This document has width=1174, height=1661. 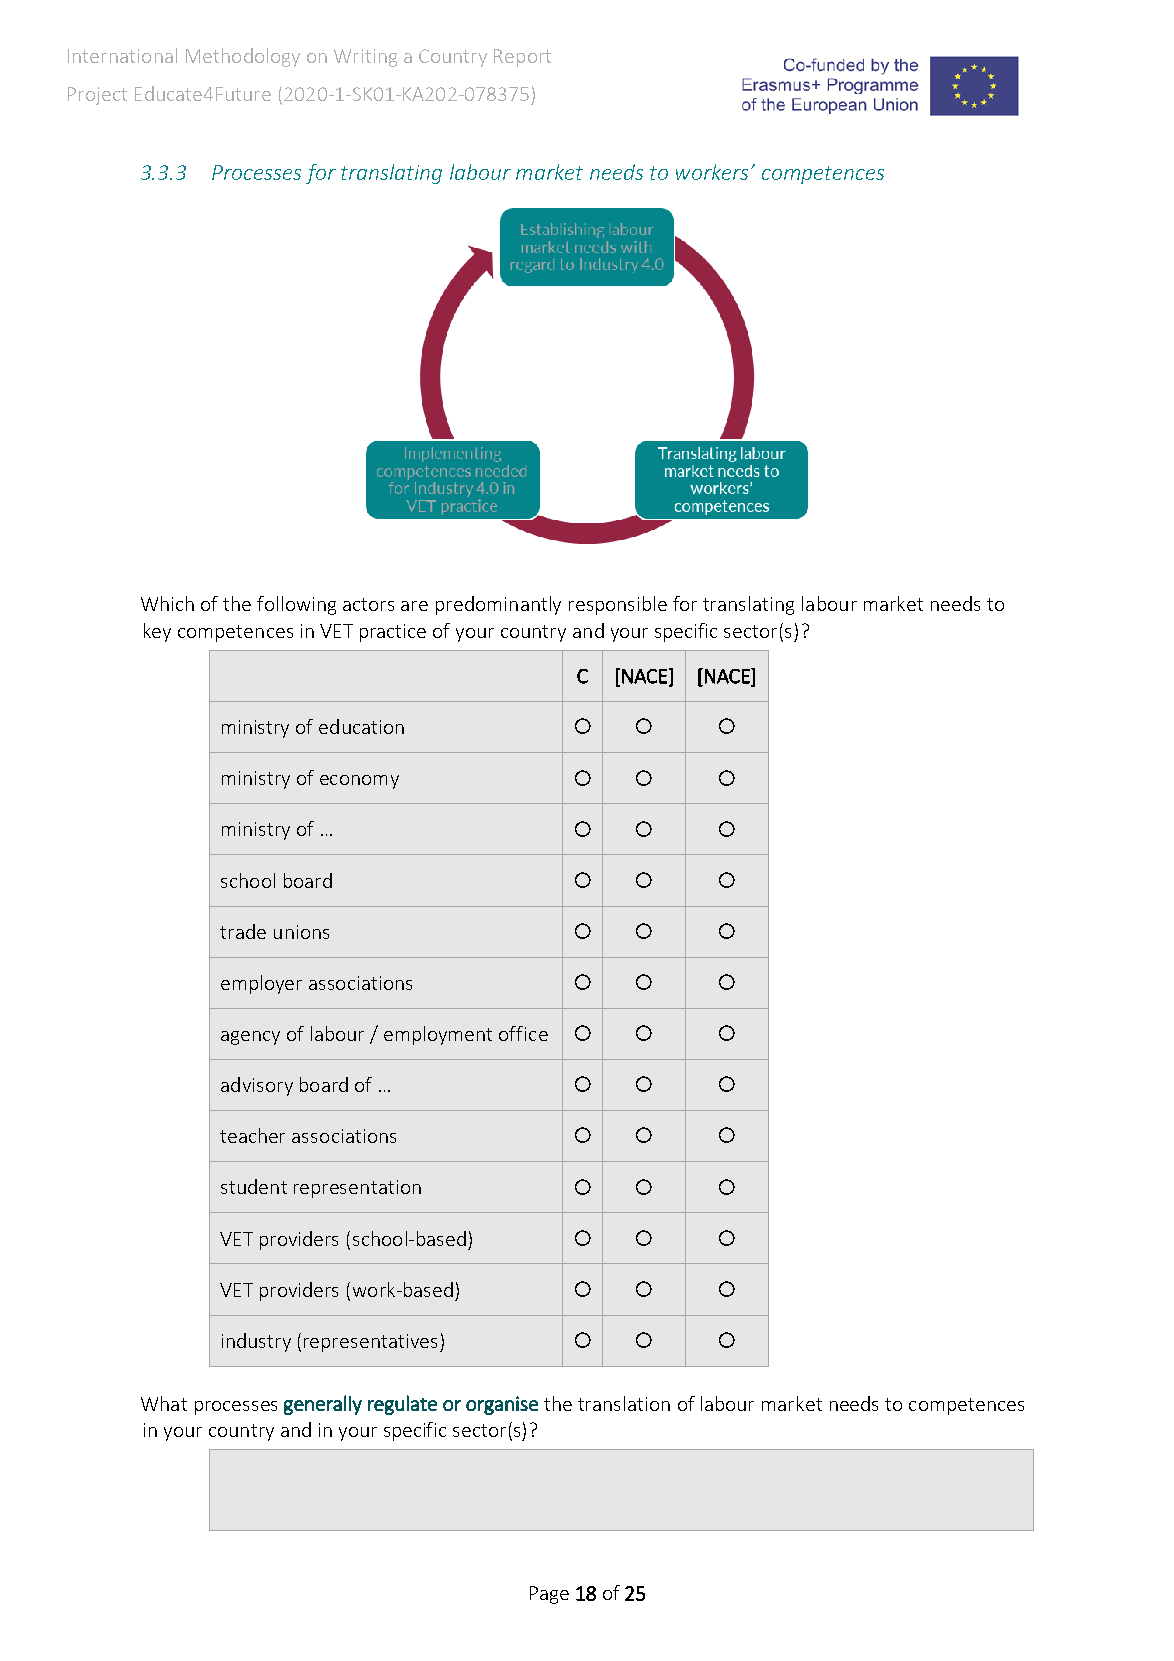 What do you see at coordinates (368, 604) in the document?
I see `actors` at bounding box center [368, 604].
